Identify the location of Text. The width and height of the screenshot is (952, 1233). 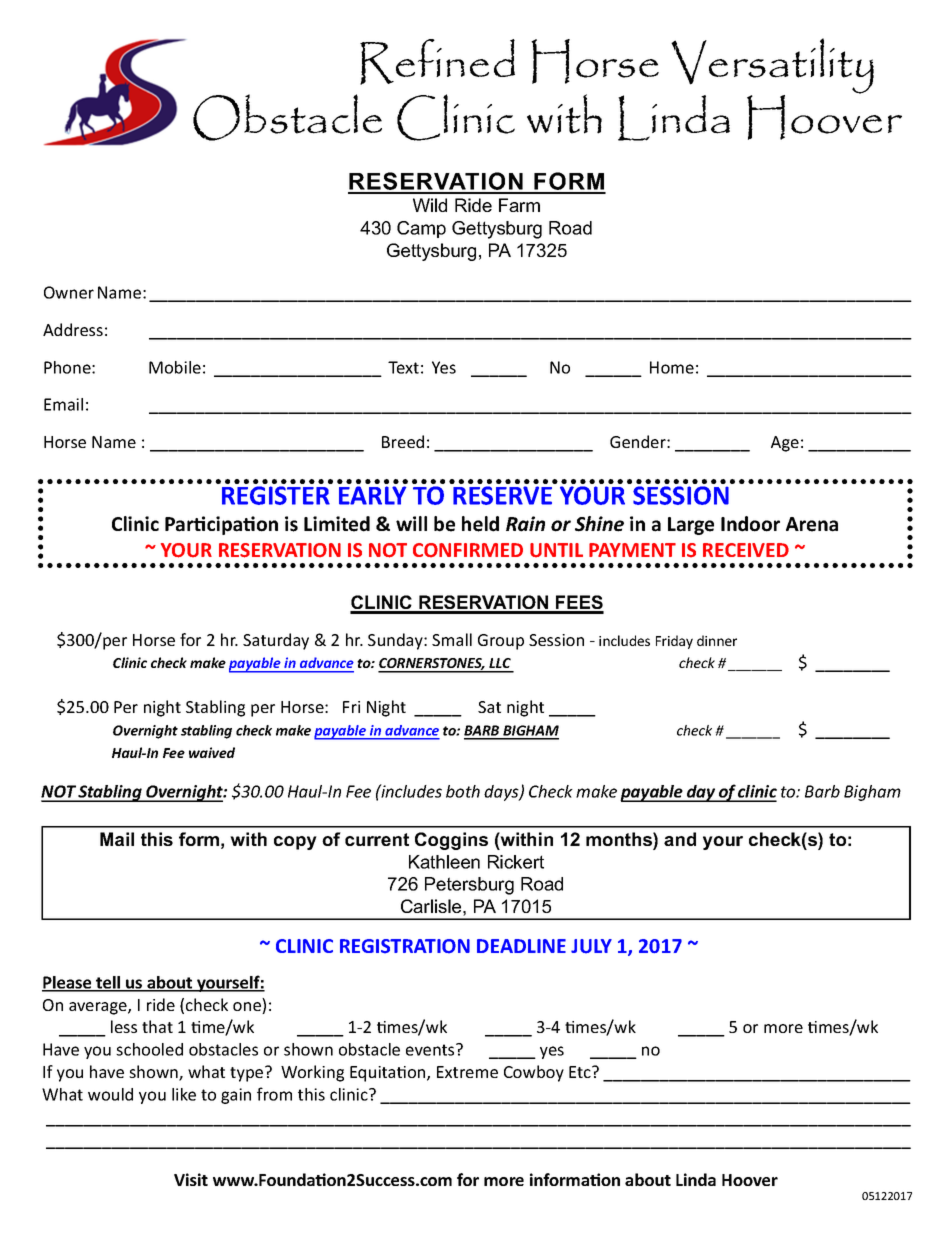
(403, 367).
